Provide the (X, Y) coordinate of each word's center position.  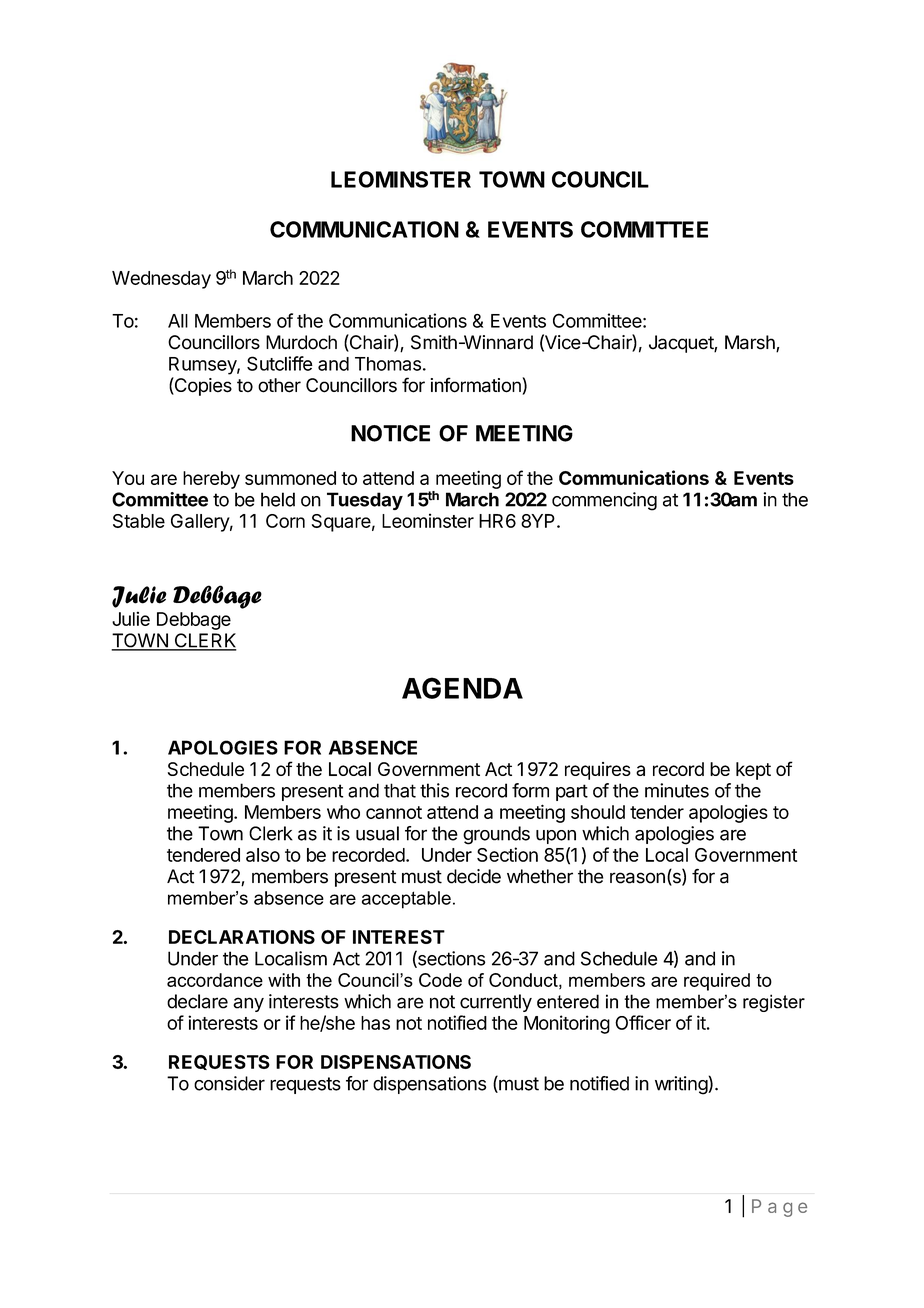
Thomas (388, 364)
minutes (677, 790)
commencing (604, 501)
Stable (139, 521)
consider (229, 1083)
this (434, 790)
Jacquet (682, 344)
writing (682, 1085)
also (263, 855)
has (375, 1023)
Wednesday (161, 280)
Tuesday (365, 501)
